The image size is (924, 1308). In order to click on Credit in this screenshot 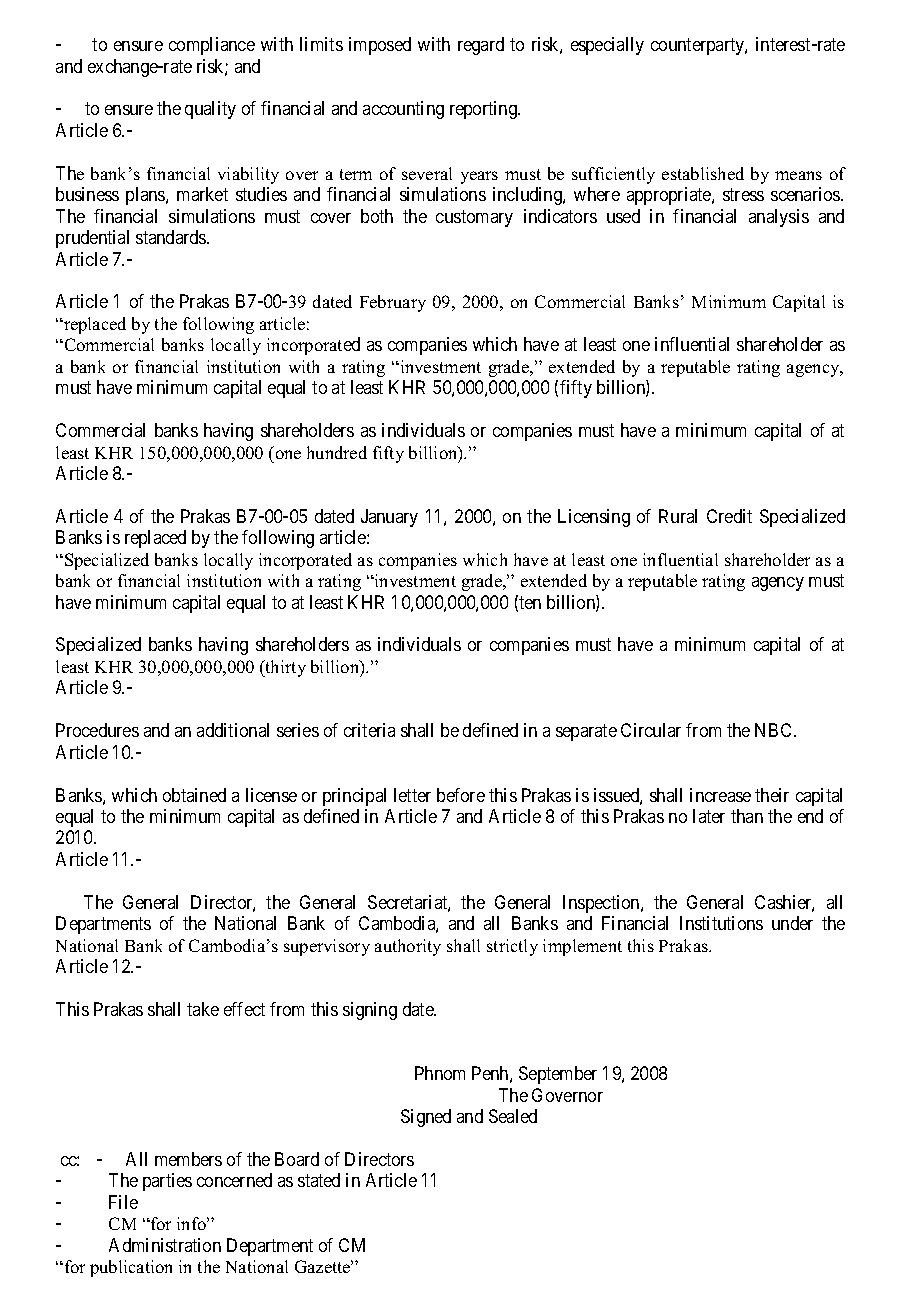, I will do `click(729, 516)`.
